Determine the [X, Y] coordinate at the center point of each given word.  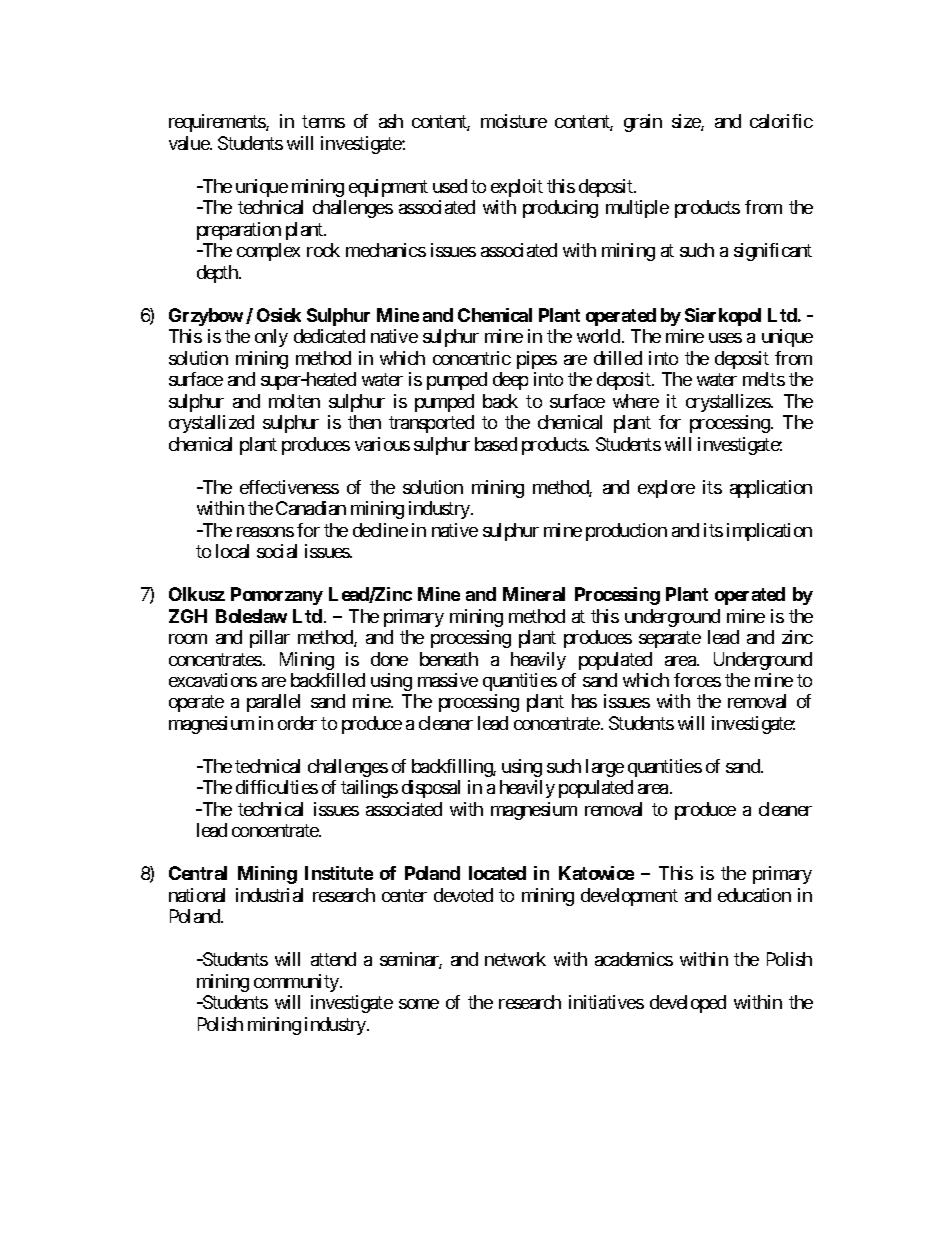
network [515, 959]
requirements [218, 123]
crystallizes [728, 403]
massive [448, 680]
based [496, 444]
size [687, 122]
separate [670, 639]
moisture [514, 121]
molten [294, 401]
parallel [273, 703]
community [297, 983]
